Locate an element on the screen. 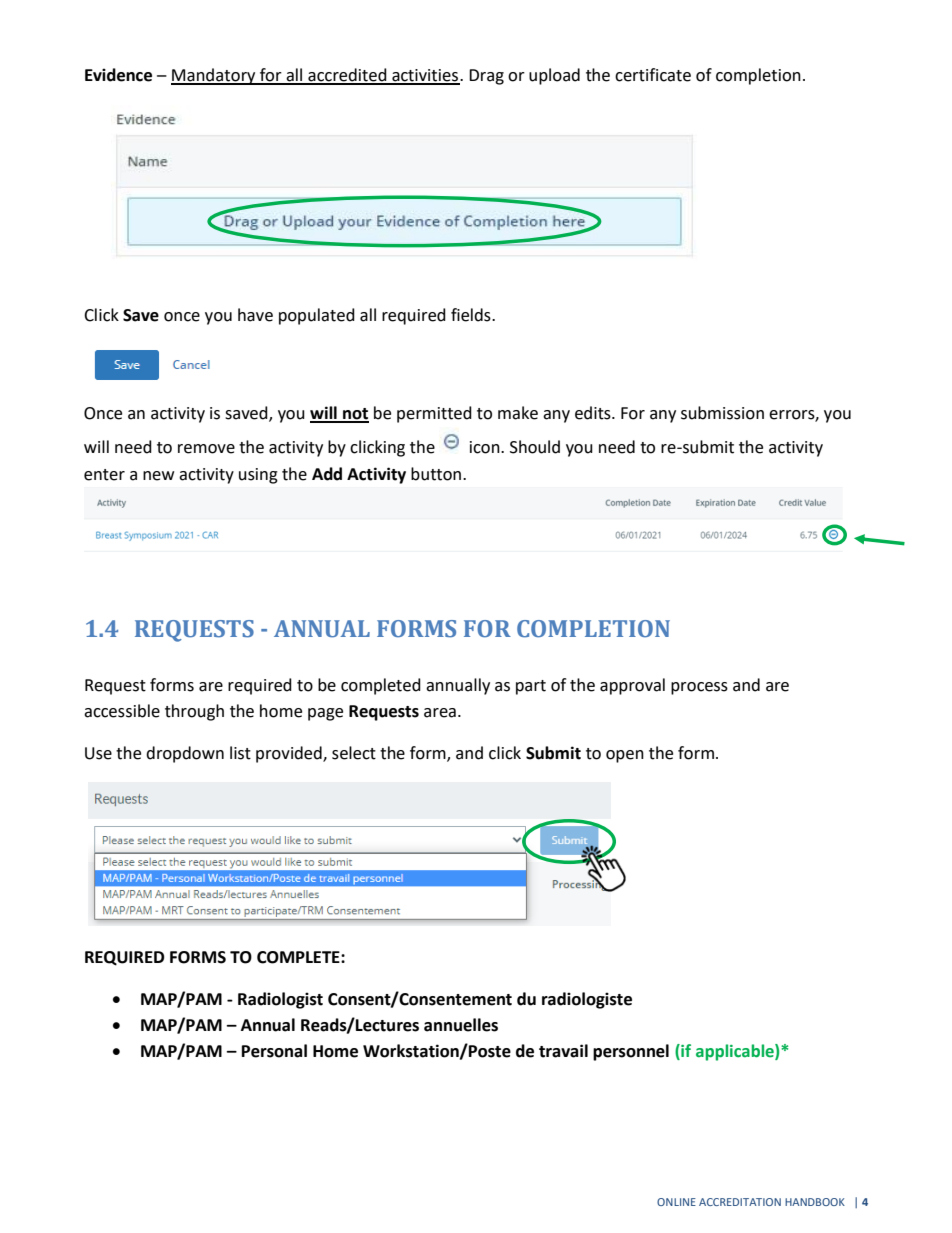 The width and height of the screenshot is (952, 1233). Drag is located at coordinates (486, 77).
